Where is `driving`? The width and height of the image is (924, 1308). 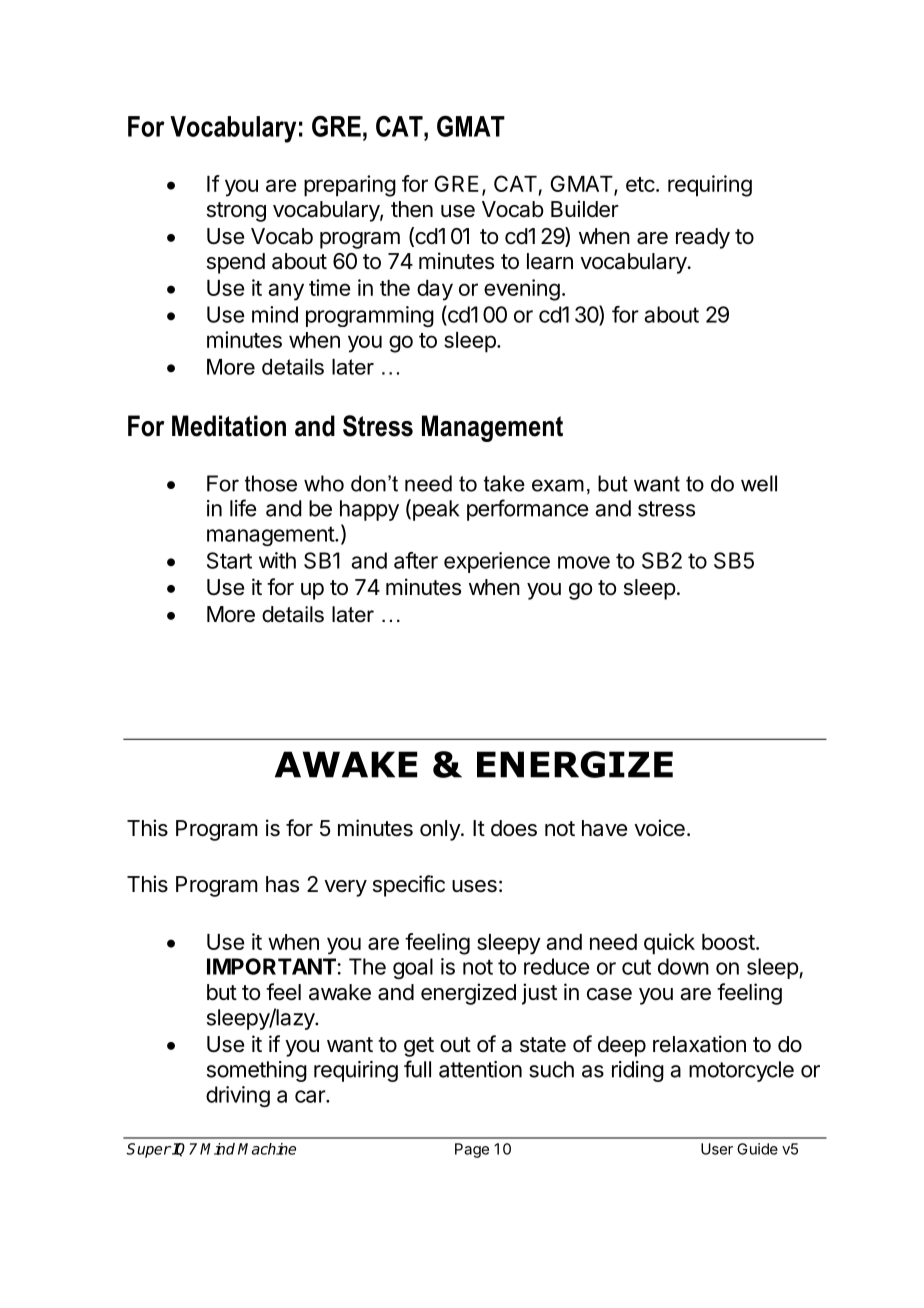 driving is located at coordinates (238, 1096).
